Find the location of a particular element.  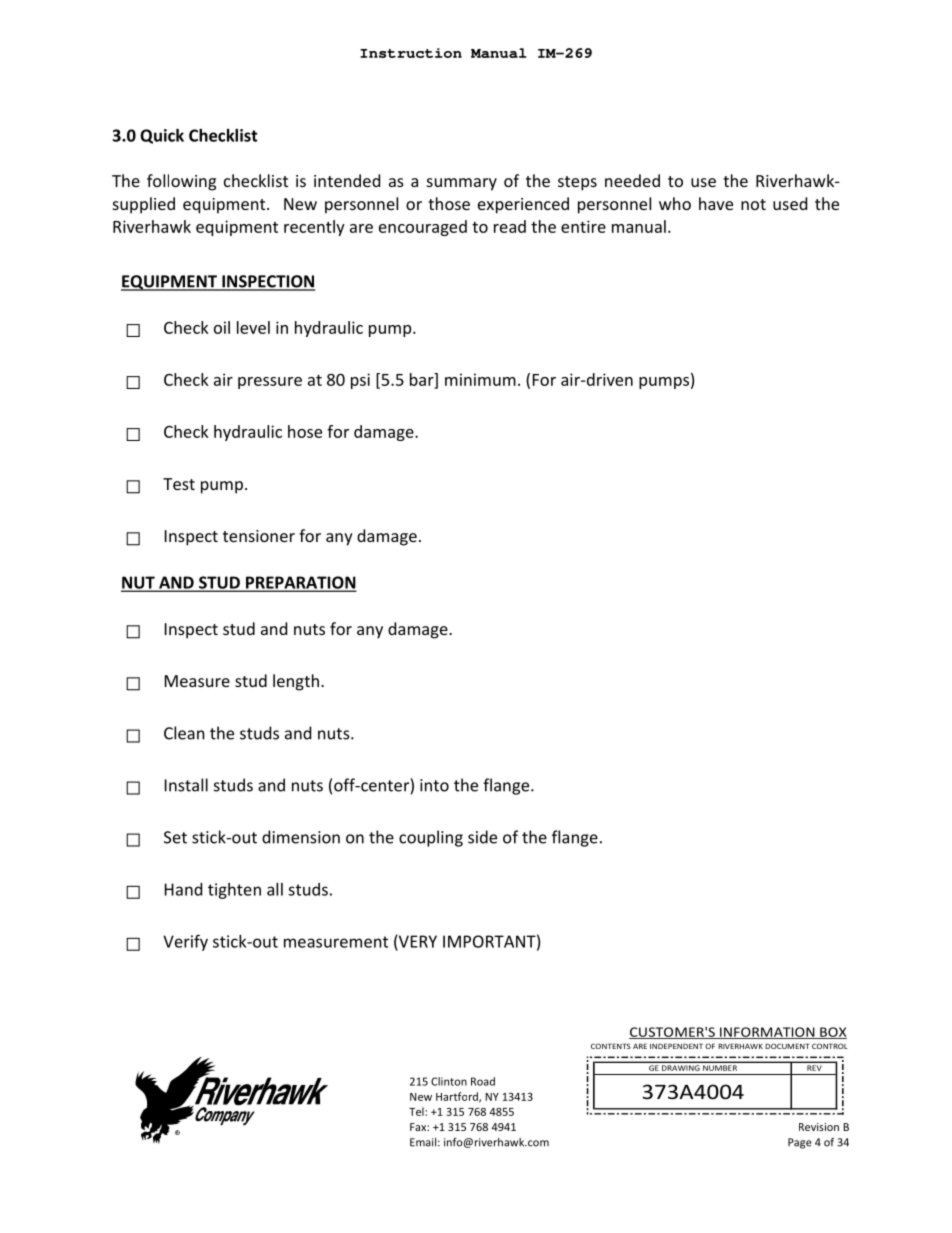

PREPARATION is located at coordinates (300, 583).
